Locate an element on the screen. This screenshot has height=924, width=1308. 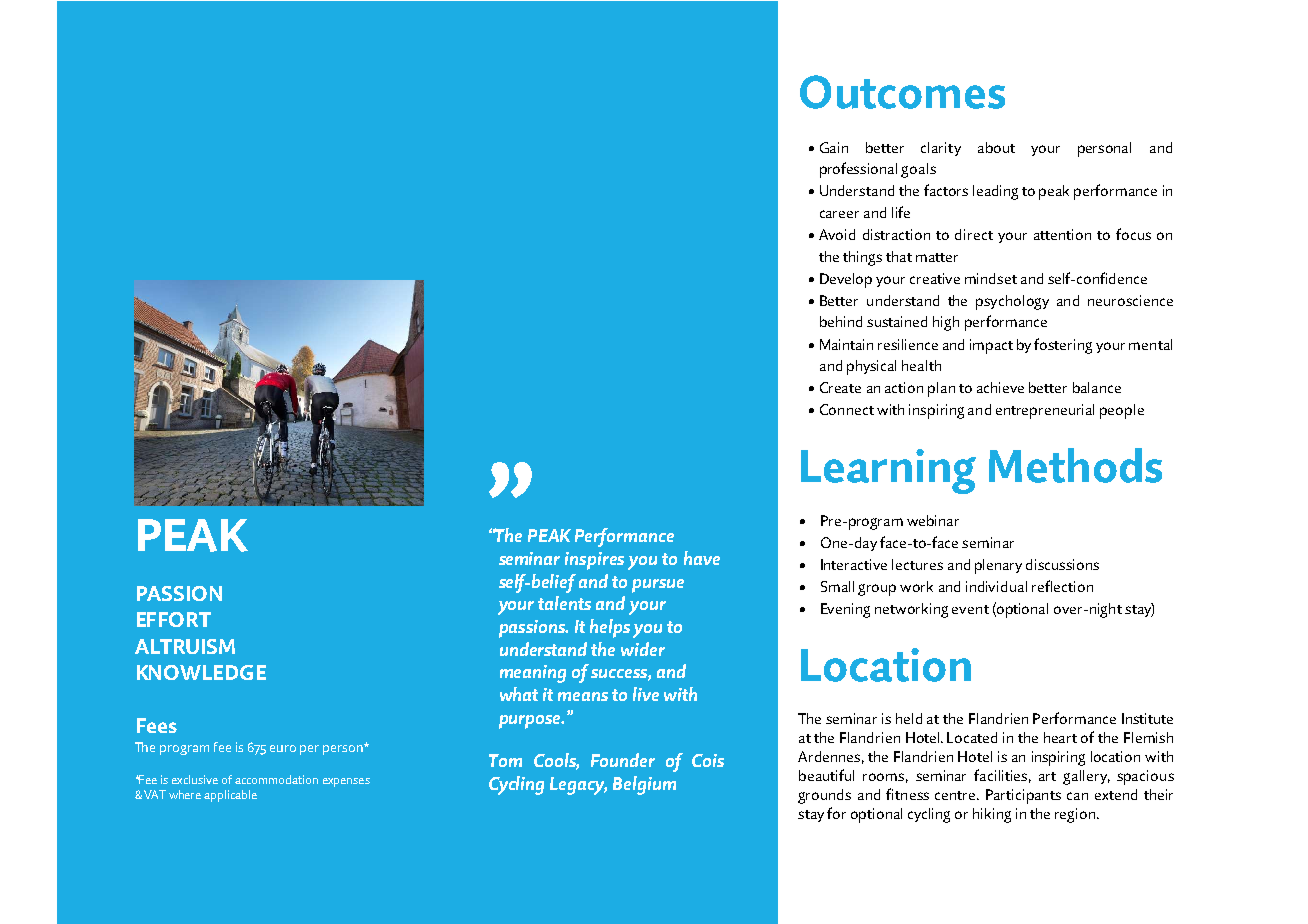
Gain is located at coordinates (834, 147).
